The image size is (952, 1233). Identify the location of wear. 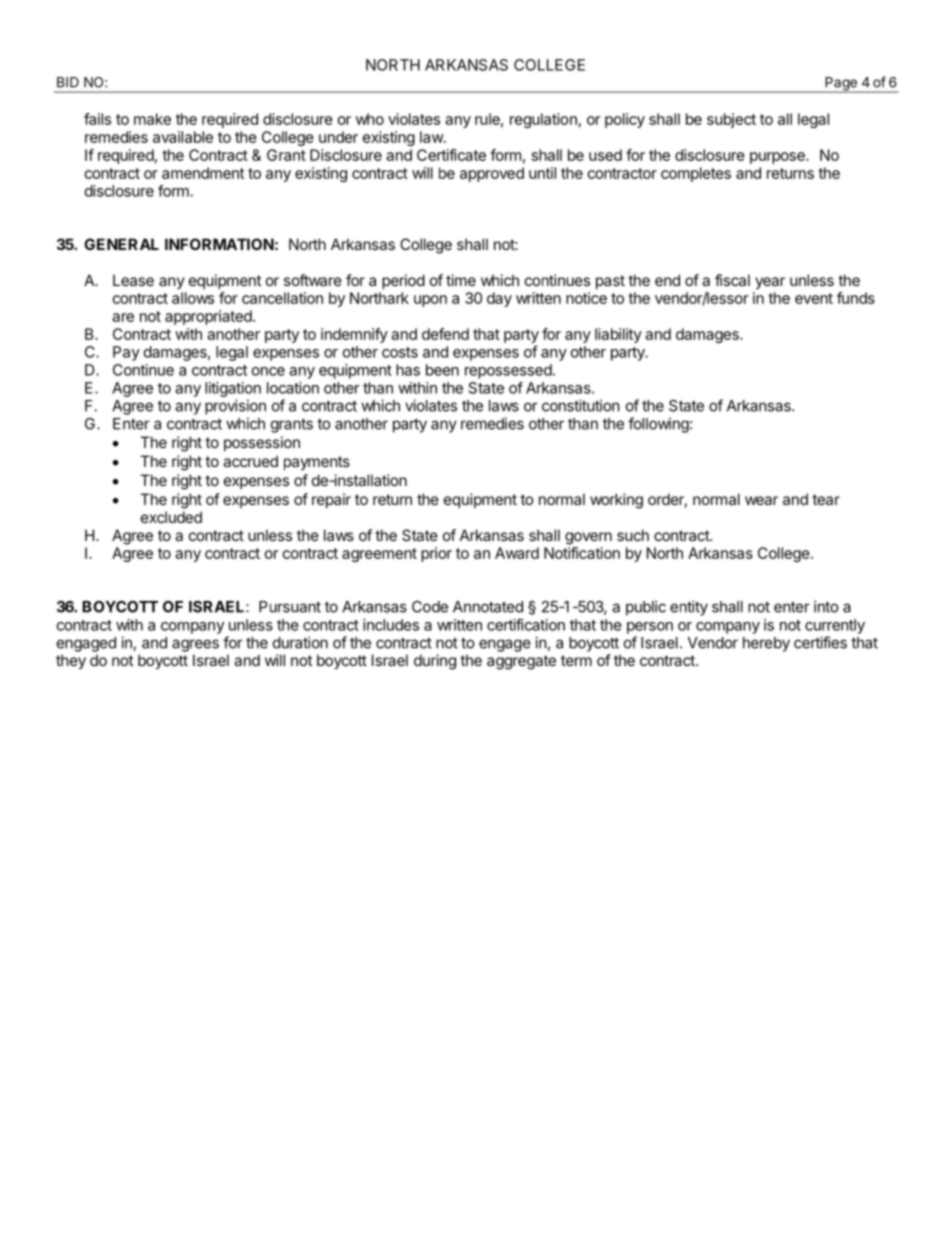
(761, 500).
